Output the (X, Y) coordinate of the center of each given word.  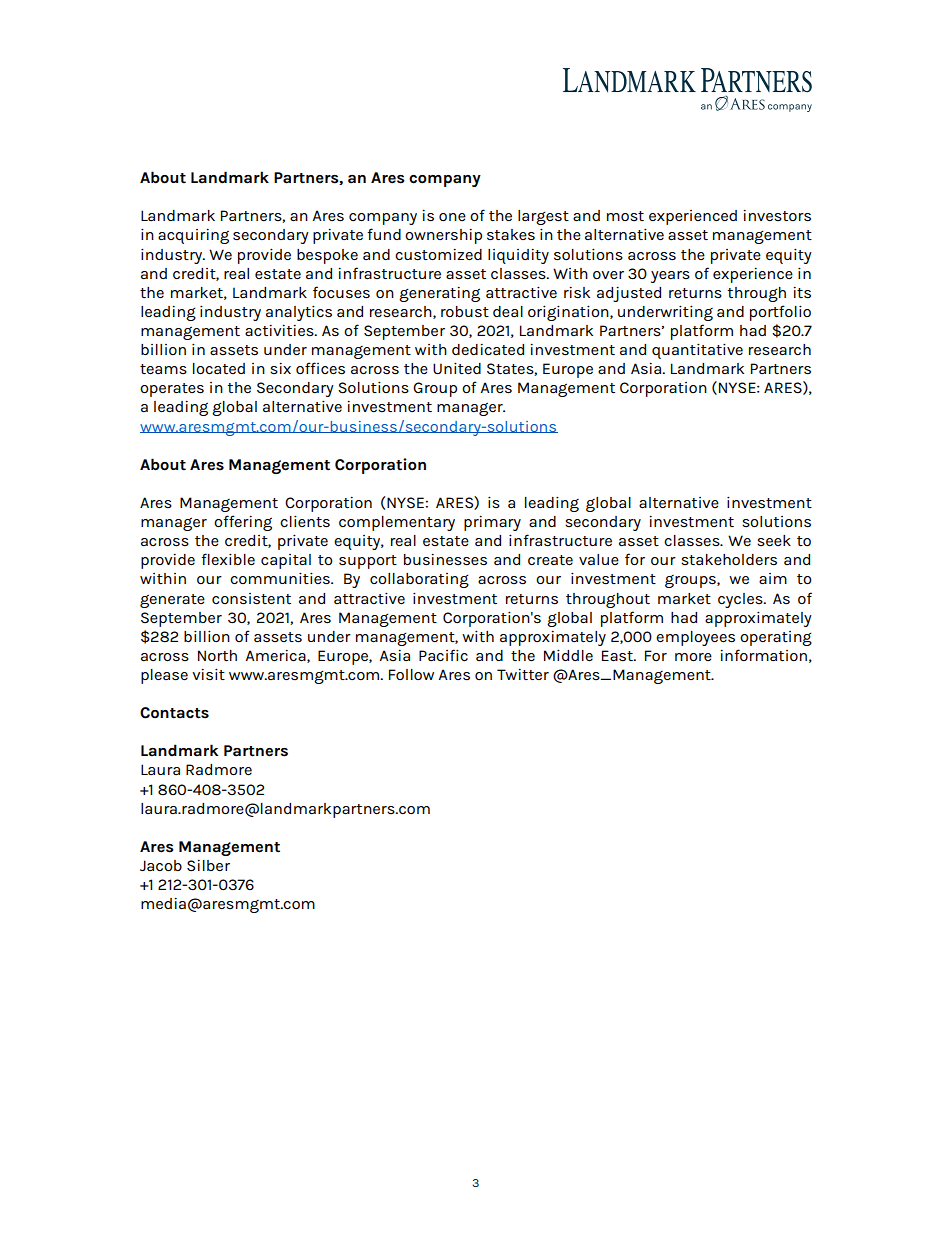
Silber (208, 865)
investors (777, 215)
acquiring (193, 236)
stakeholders (729, 560)
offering (243, 523)
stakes (511, 235)
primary (492, 523)
